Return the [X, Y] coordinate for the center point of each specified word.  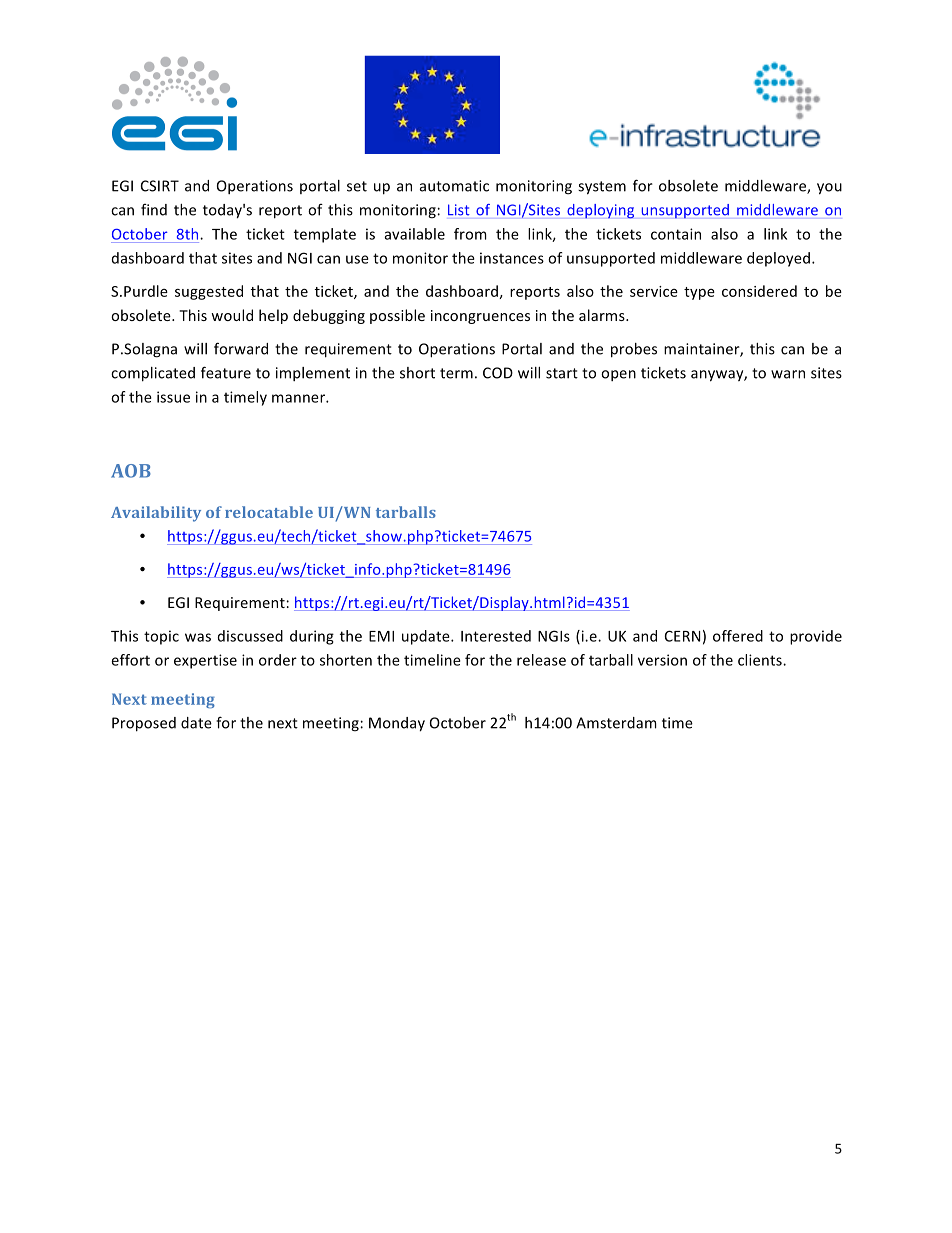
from [470, 234]
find [154, 210]
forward [241, 348]
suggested [209, 292]
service [654, 291]
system [602, 188]
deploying [600, 211]
